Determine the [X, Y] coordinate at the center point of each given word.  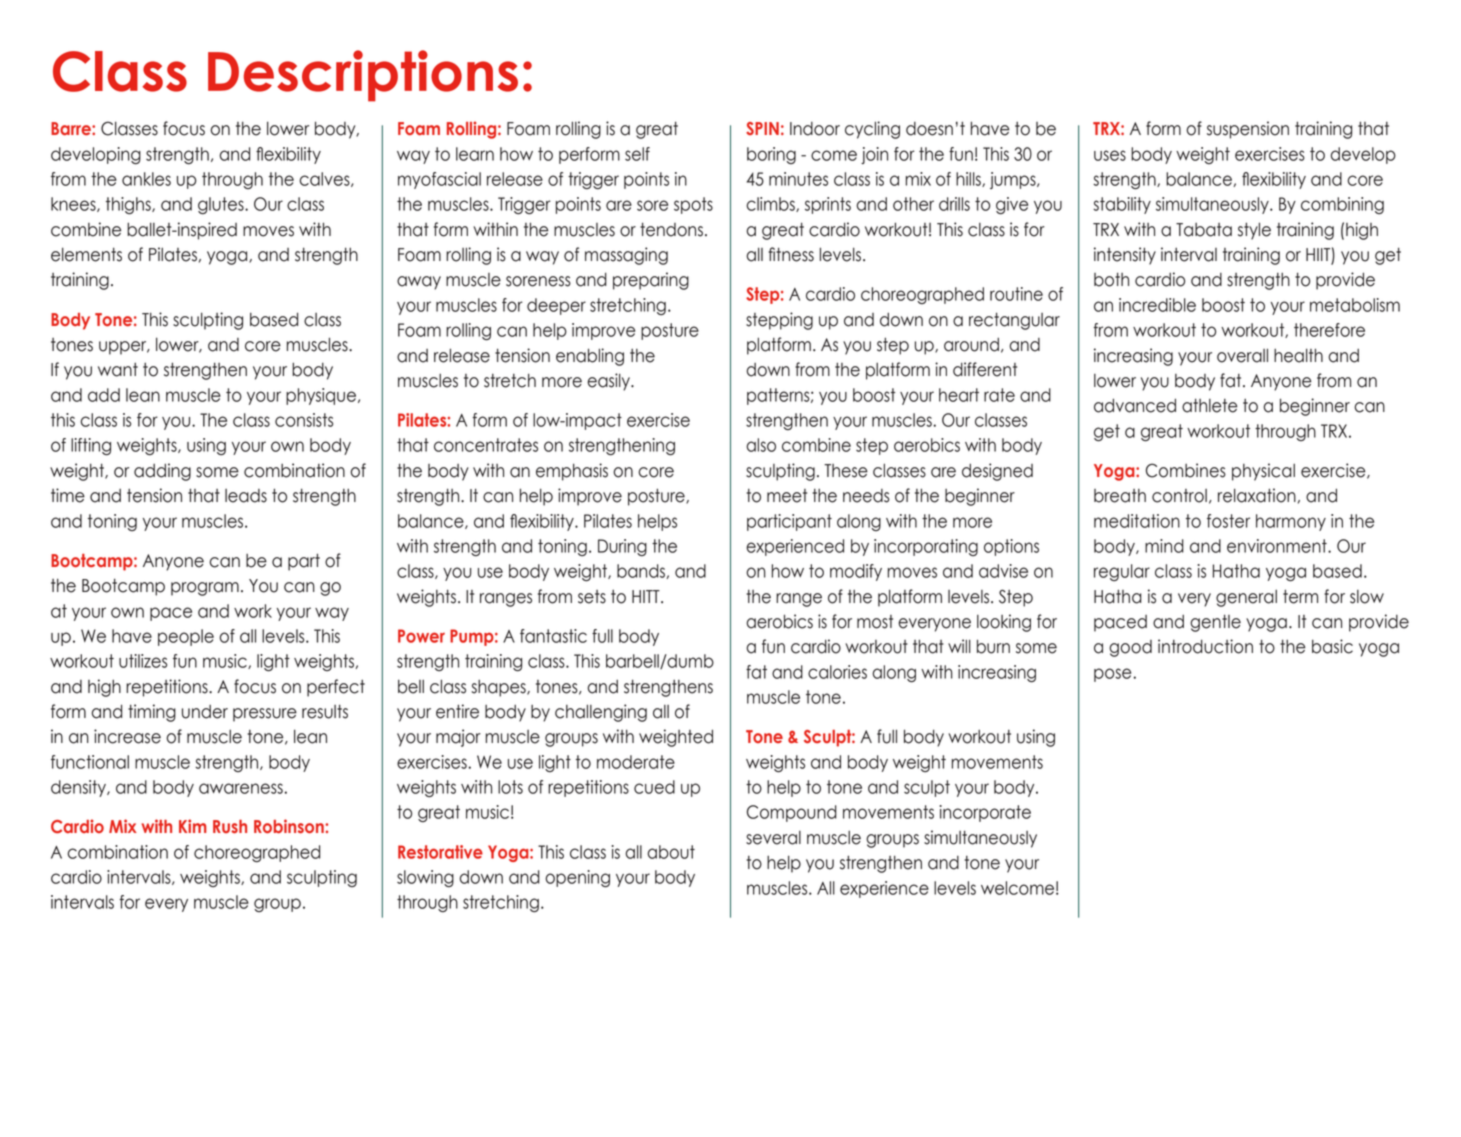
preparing [651, 281]
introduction [1205, 646]
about [671, 852]
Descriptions [363, 76]
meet [787, 496]
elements [86, 254]
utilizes [143, 661]
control [1179, 496]
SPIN [762, 128]
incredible [1157, 305]
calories [837, 672]
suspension [1248, 130]
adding [162, 472]
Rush [230, 827]
